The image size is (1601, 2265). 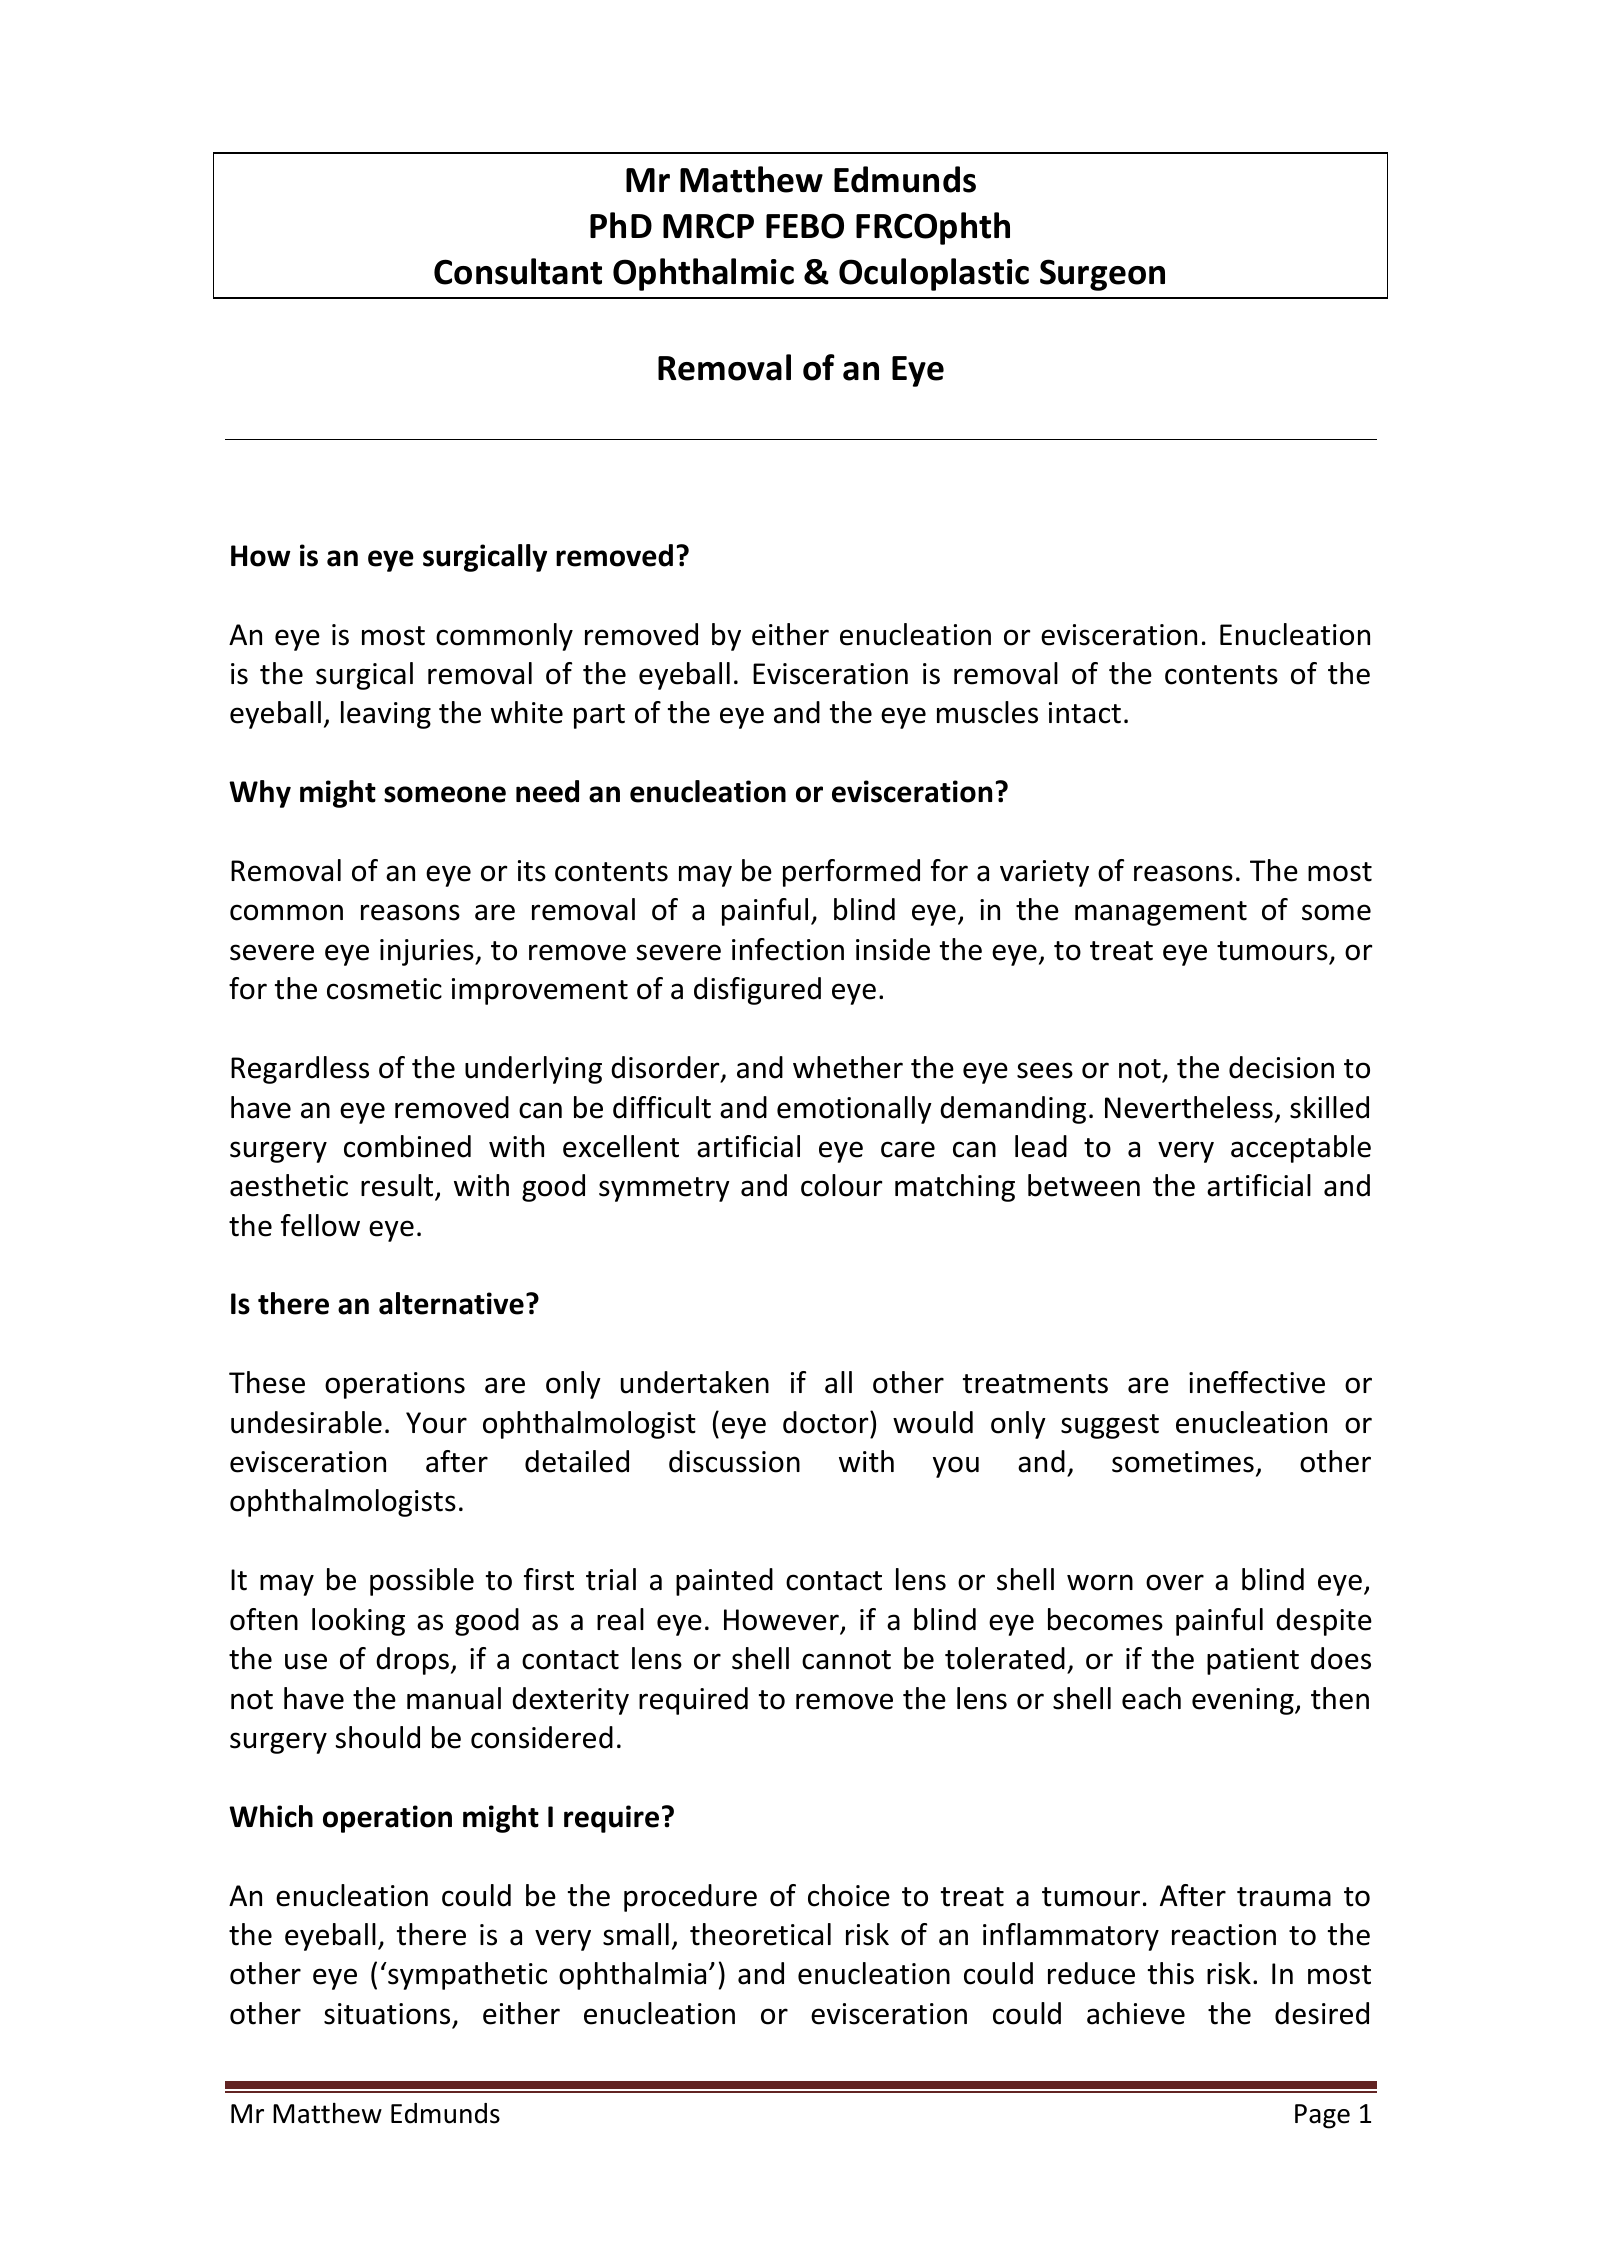 I want to click on muscles, so click(x=987, y=712).
